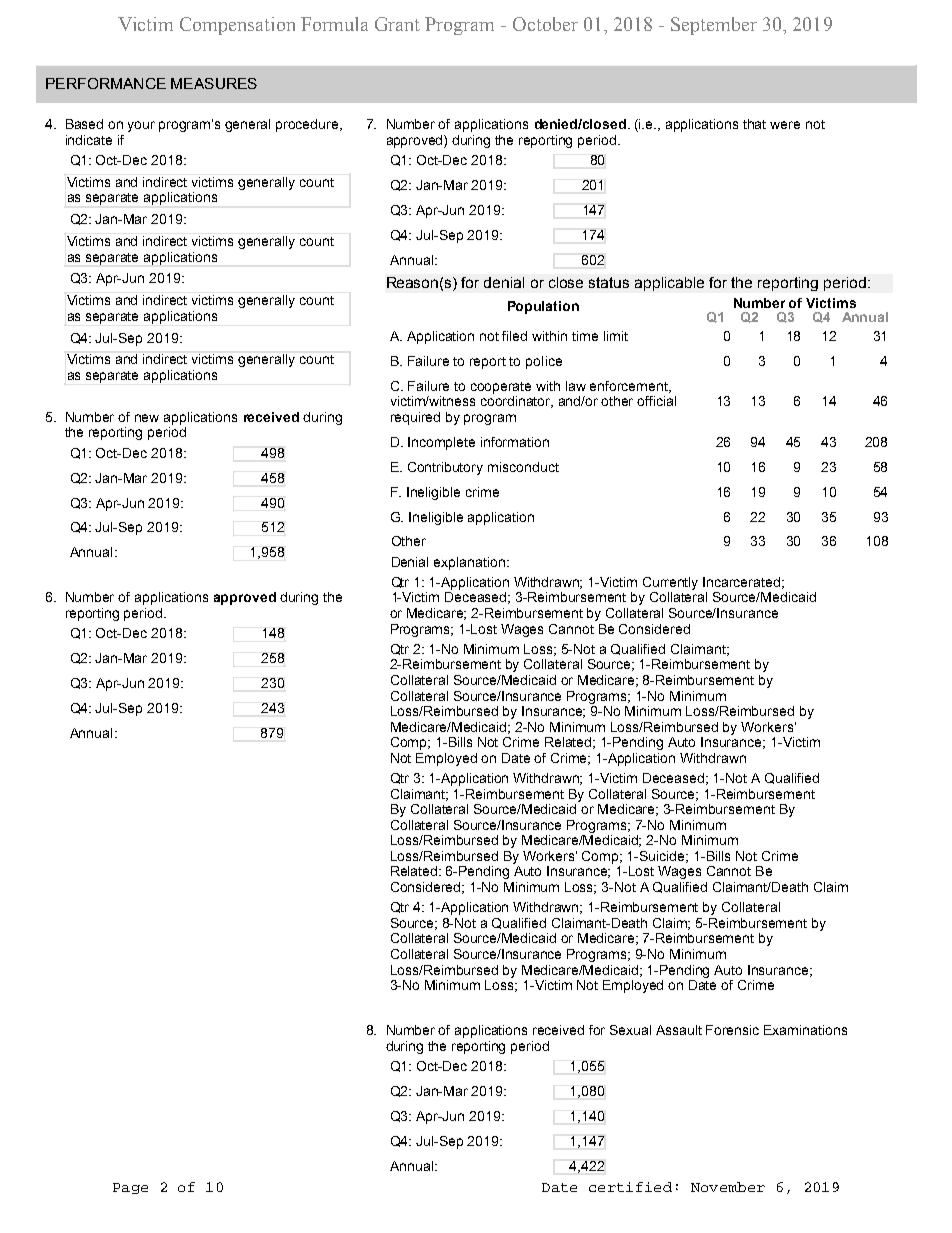  Describe the element at coordinates (445, 468) in the document. I see `Contributory` at that location.
